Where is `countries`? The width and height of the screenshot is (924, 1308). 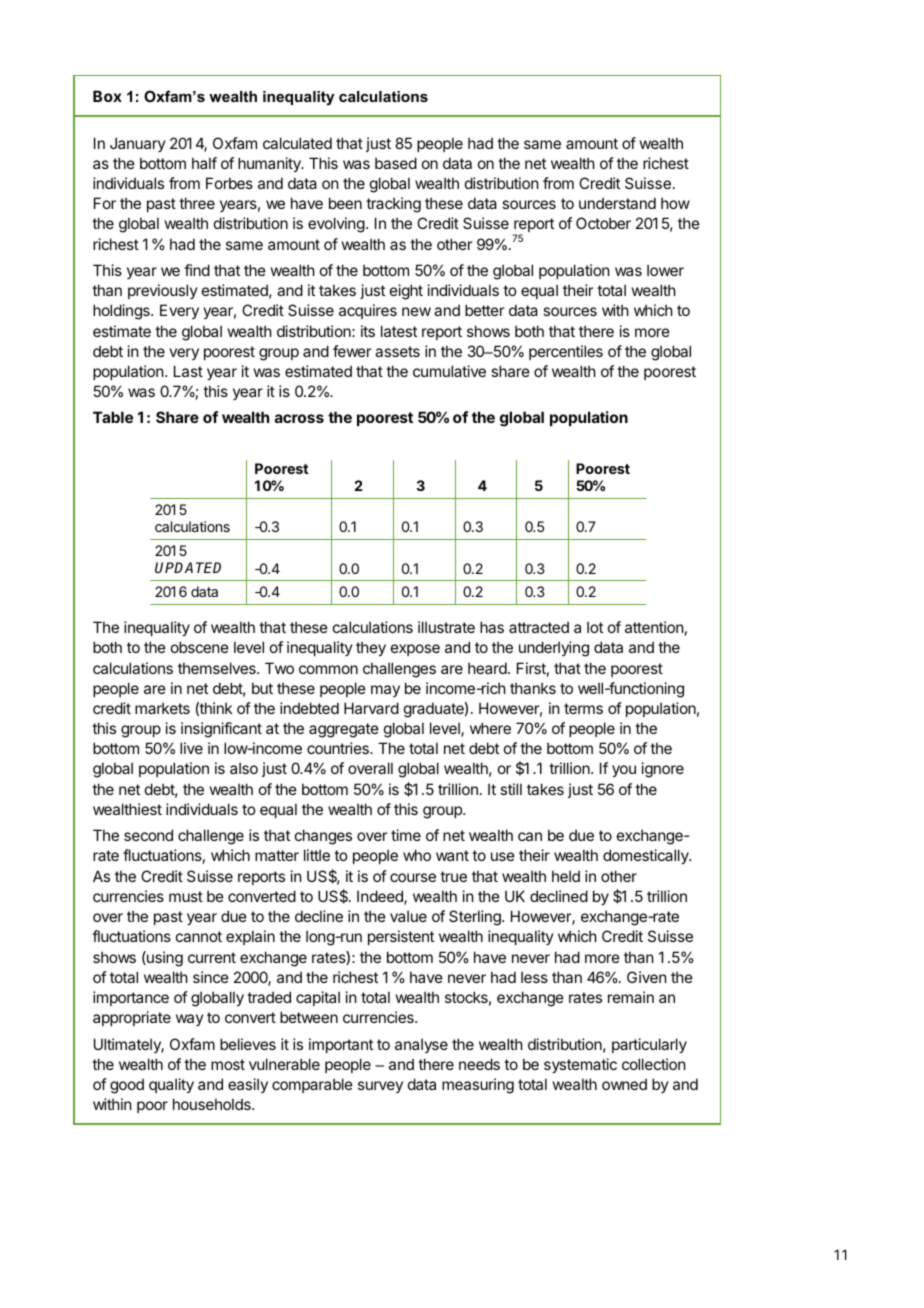
countries is located at coordinates (339, 748).
